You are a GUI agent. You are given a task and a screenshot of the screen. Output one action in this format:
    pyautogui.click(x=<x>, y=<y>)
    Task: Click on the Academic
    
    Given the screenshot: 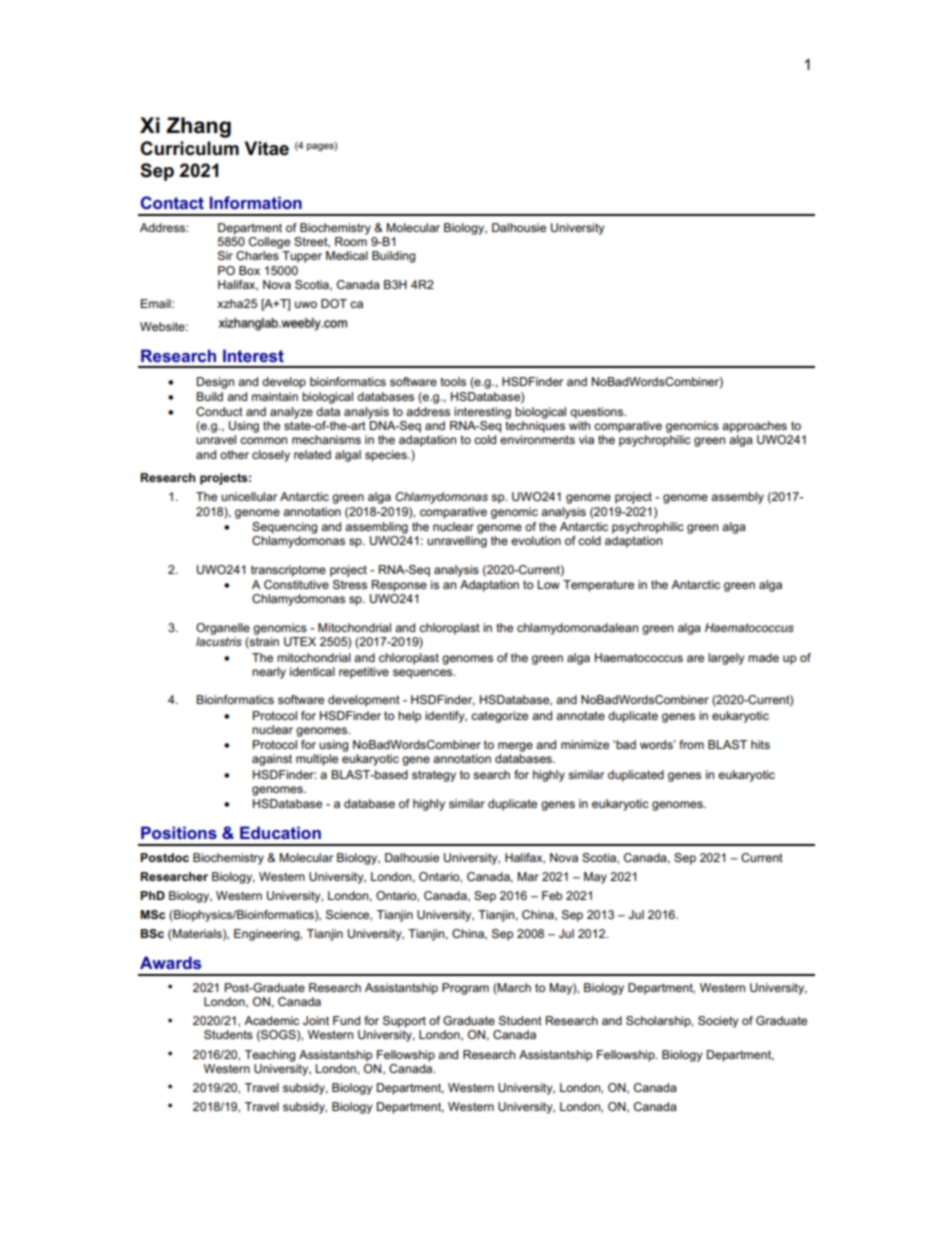 What is the action you would take?
    pyautogui.click(x=271, y=1020)
